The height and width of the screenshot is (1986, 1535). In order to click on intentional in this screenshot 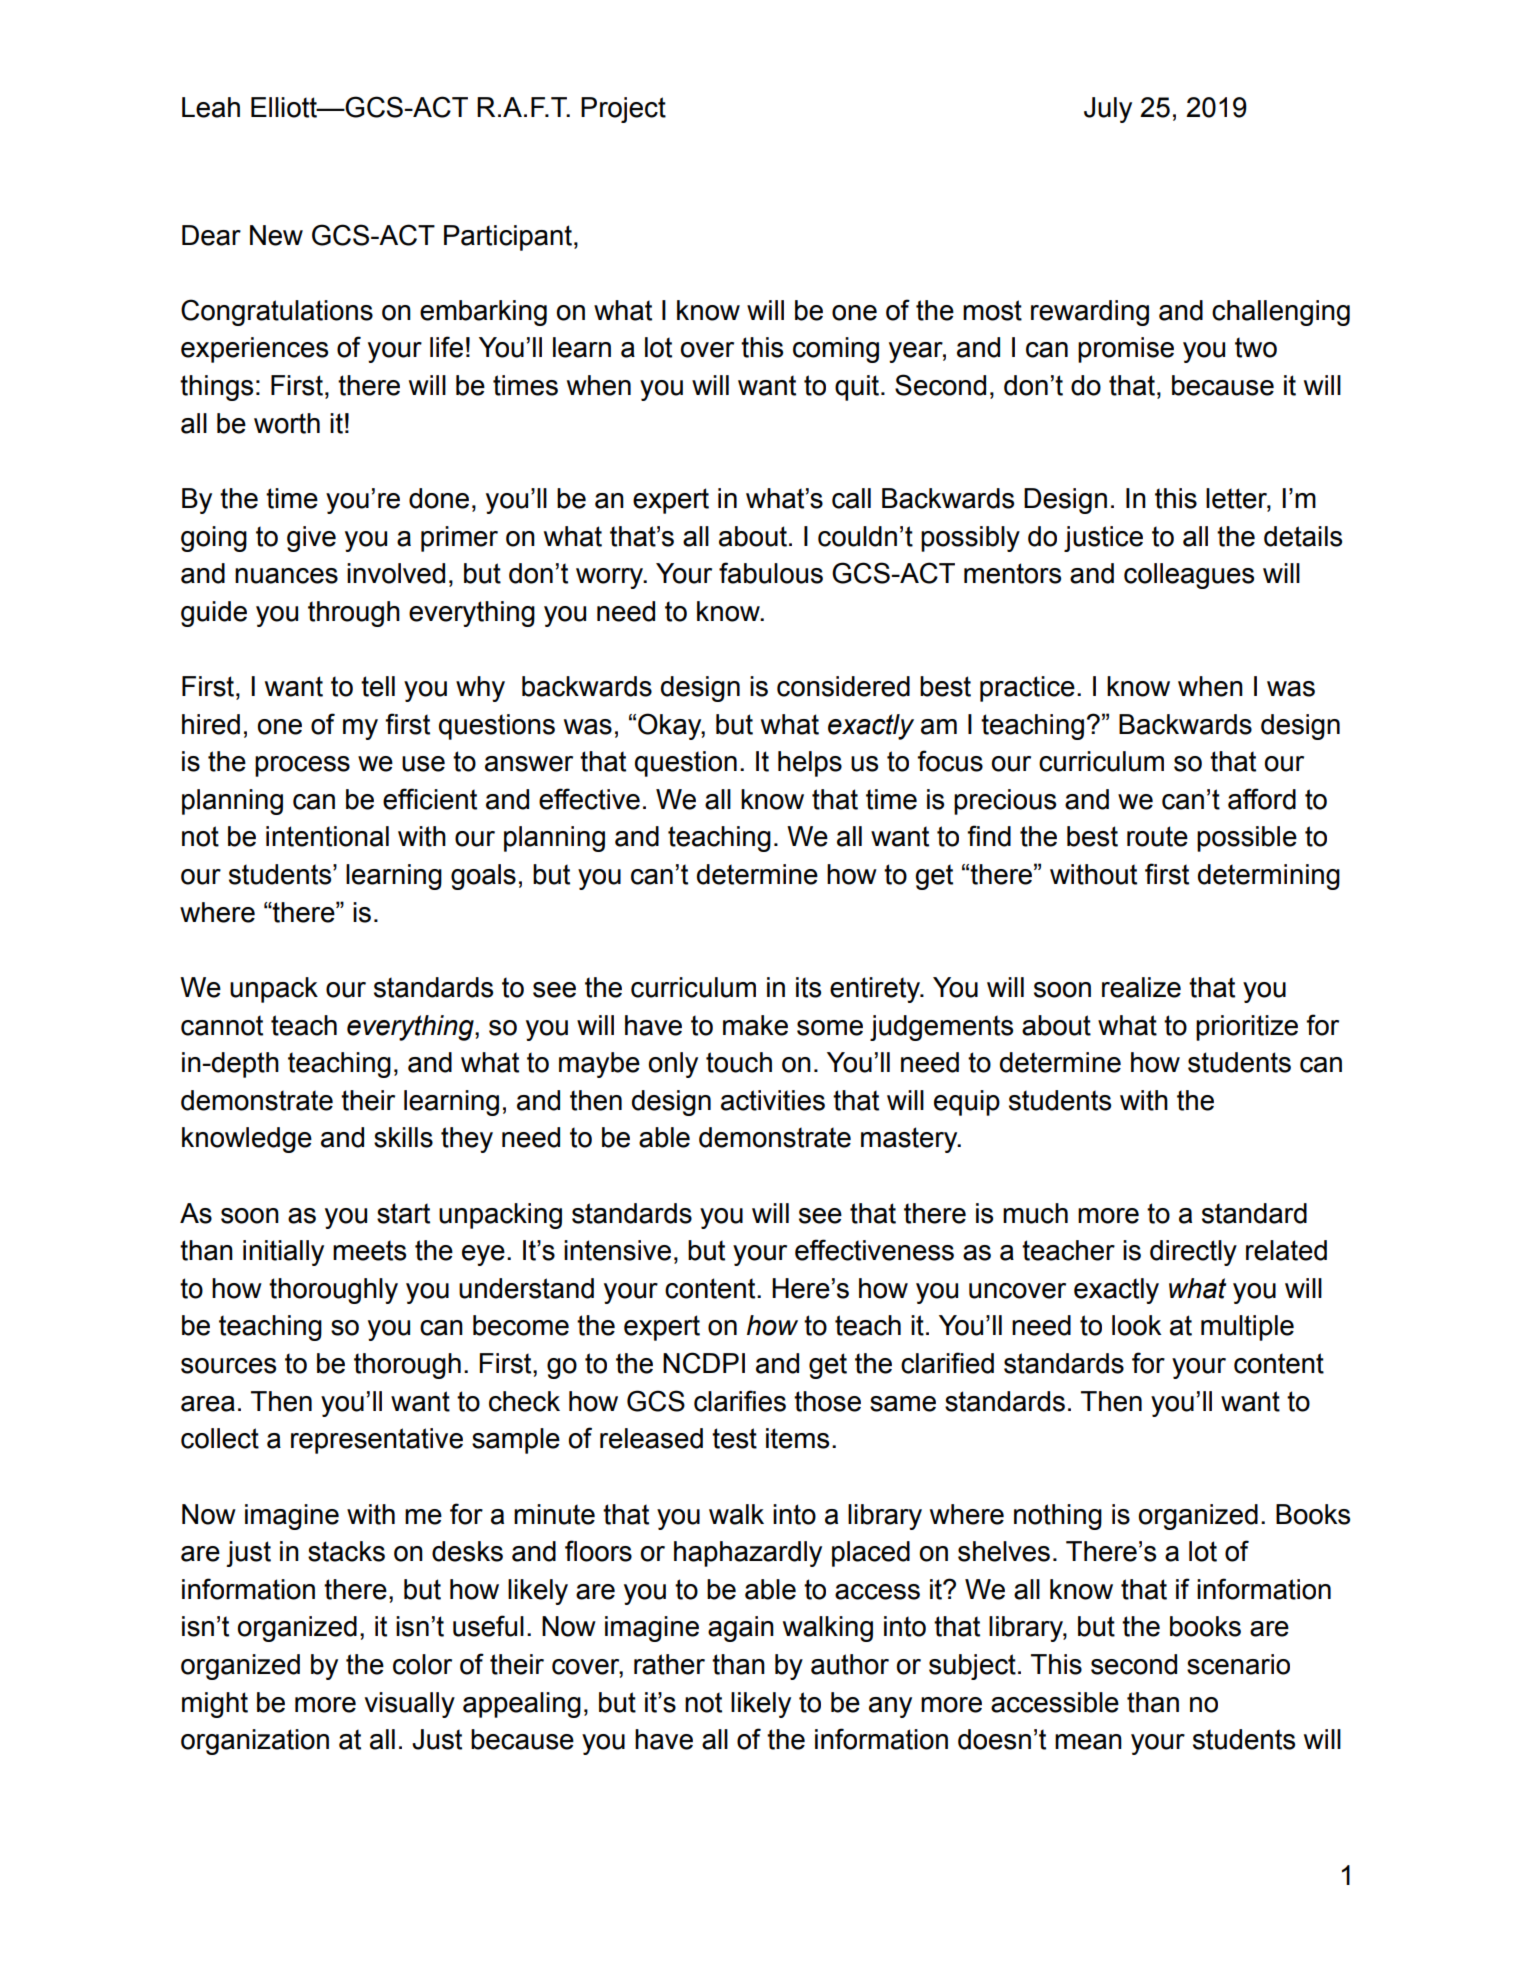, I will do `click(327, 836)`.
